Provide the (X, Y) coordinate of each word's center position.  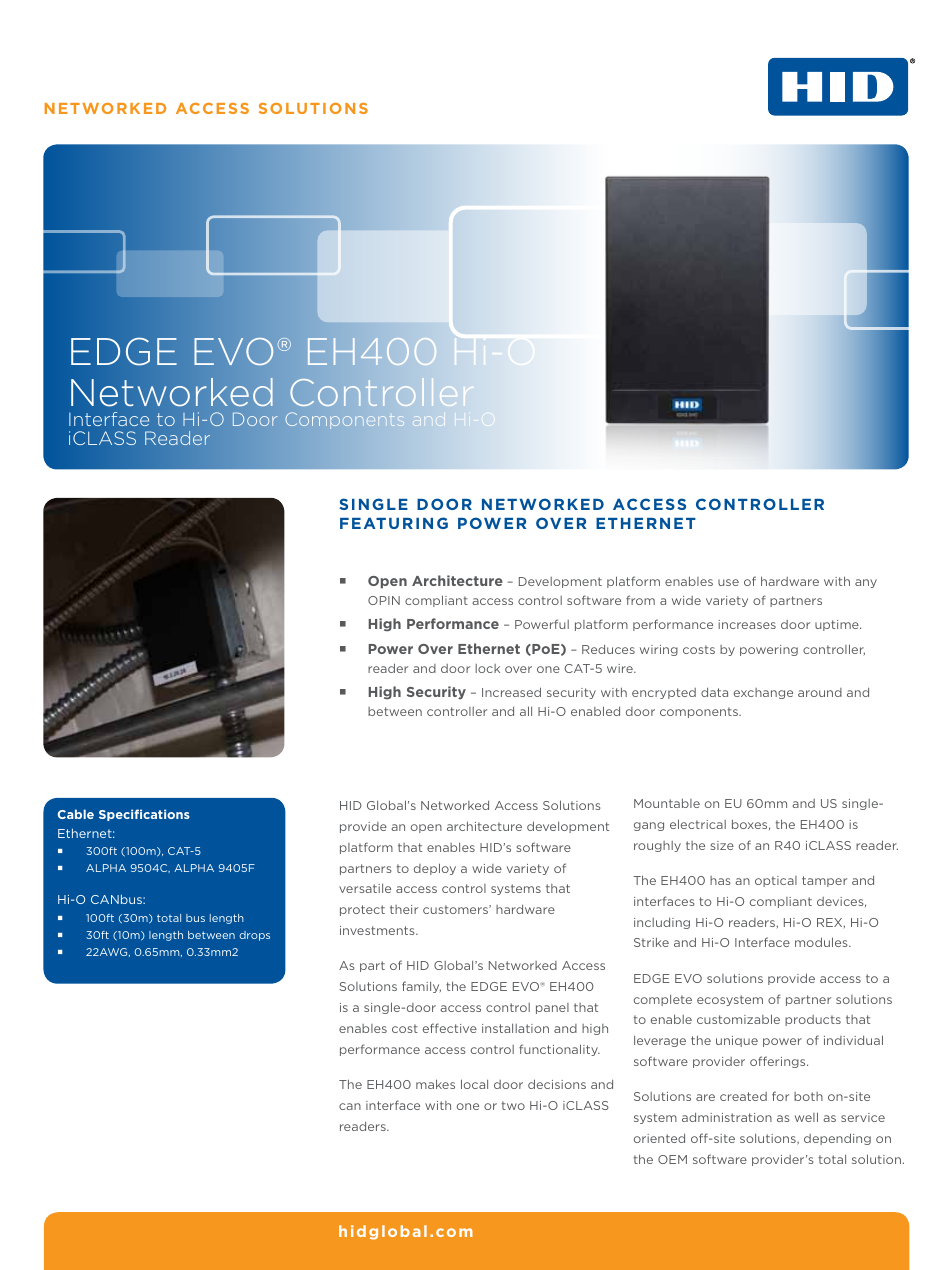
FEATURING (394, 523)
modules (822, 942)
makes (435, 1084)
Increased (511, 692)
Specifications (144, 815)
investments (378, 930)
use (728, 582)
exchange (763, 693)
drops (254, 936)
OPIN (384, 600)
